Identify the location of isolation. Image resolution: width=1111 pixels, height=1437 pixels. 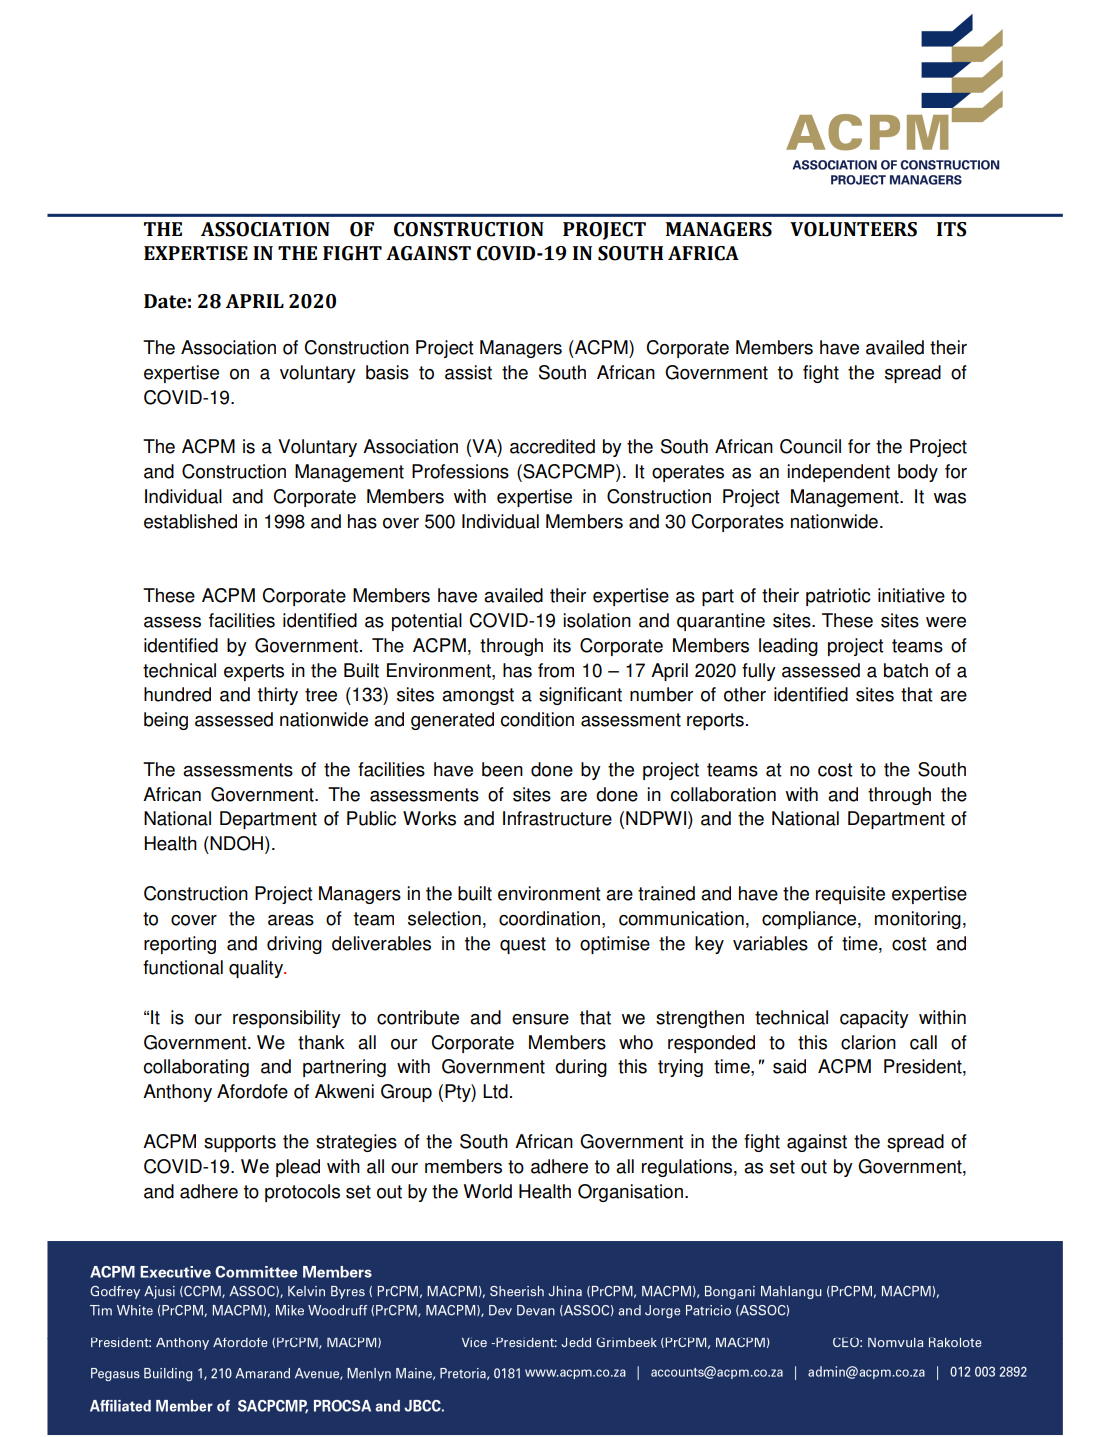
(597, 620).
